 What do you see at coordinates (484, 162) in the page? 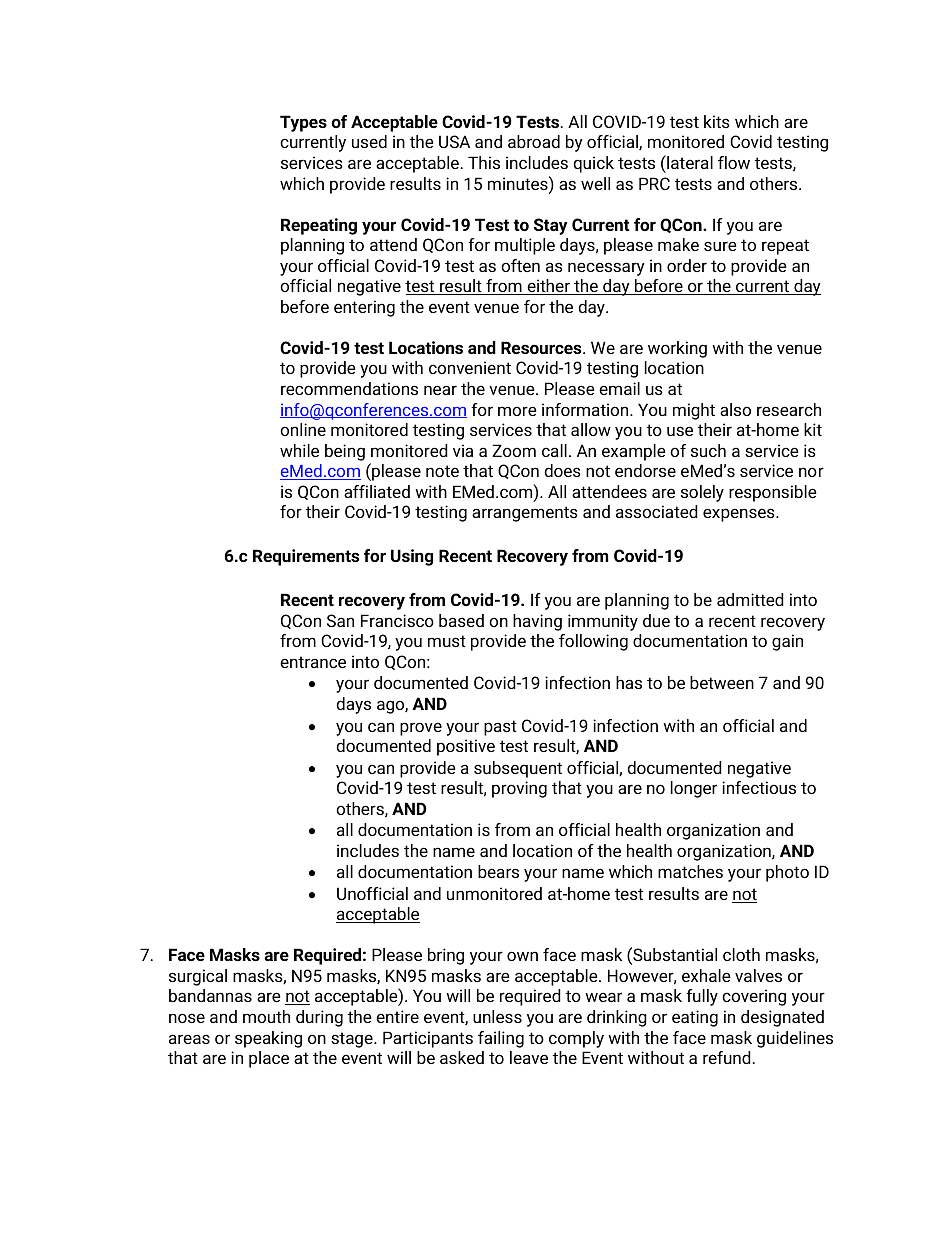
I see `This` at bounding box center [484, 162].
